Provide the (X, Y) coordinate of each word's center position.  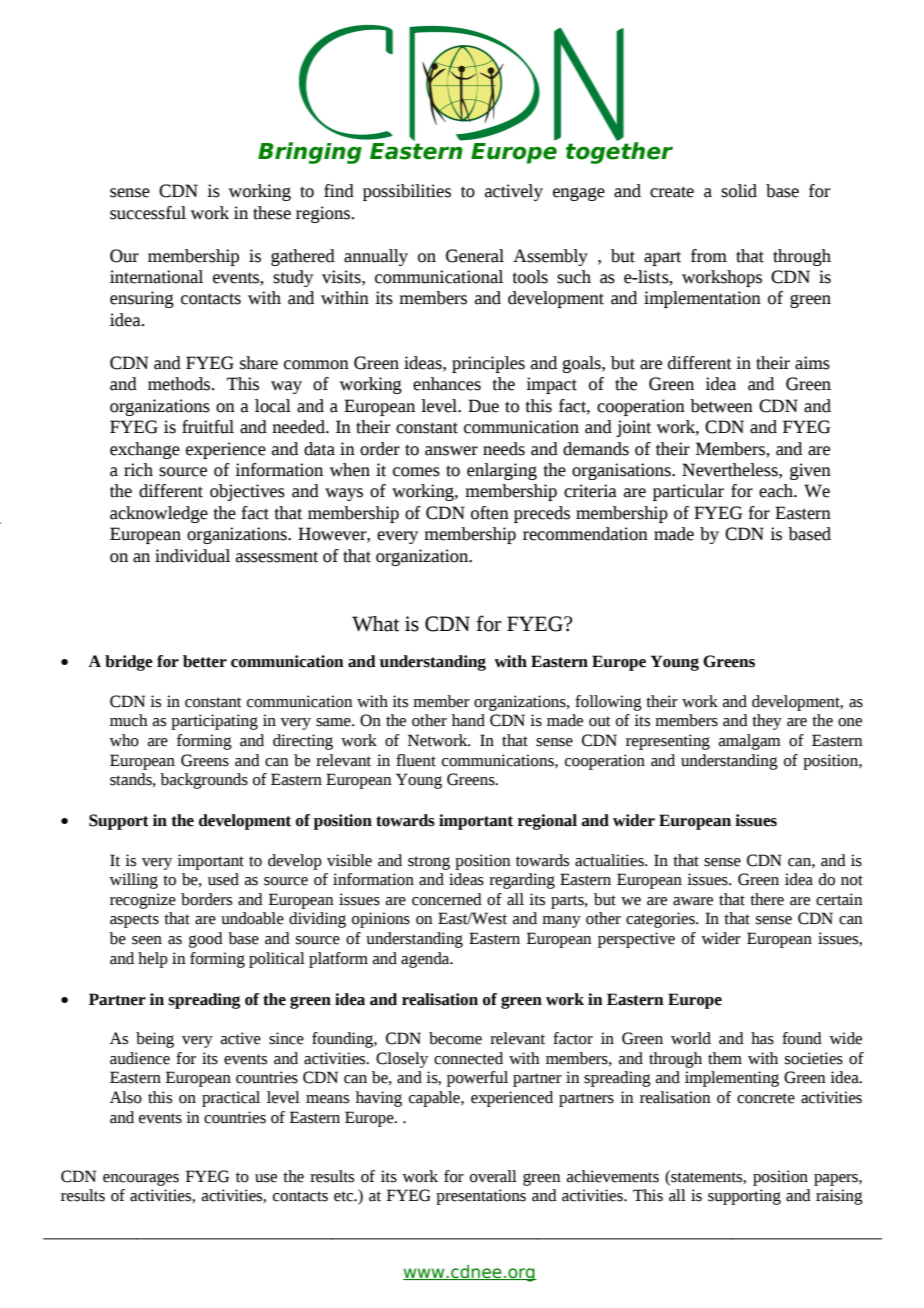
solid (739, 191)
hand (468, 720)
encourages (141, 1179)
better (205, 661)
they (767, 722)
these (272, 213)
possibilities (407, 192)
